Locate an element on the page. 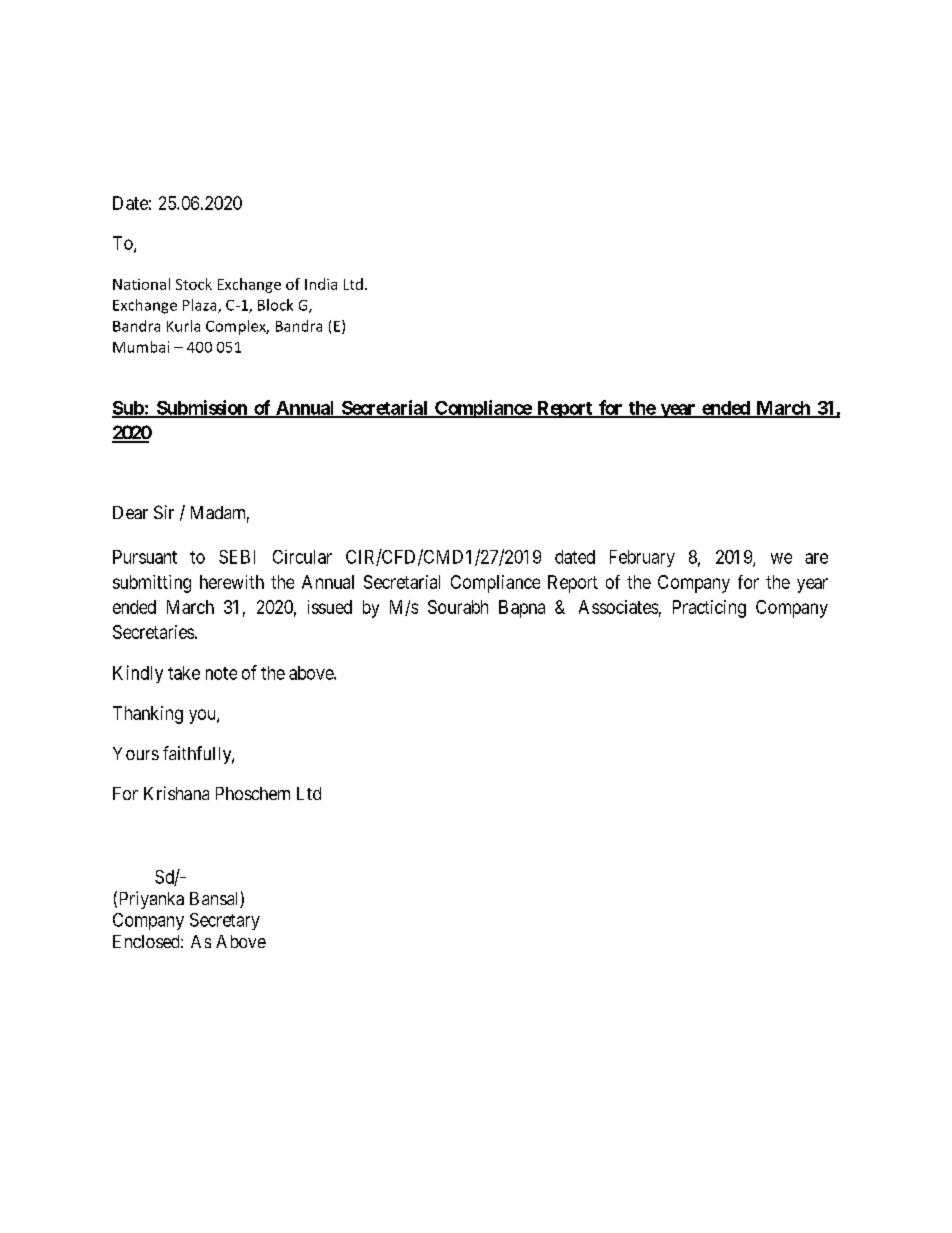 The image size is (952, 1233). India is located at coordinates (321, 284).
